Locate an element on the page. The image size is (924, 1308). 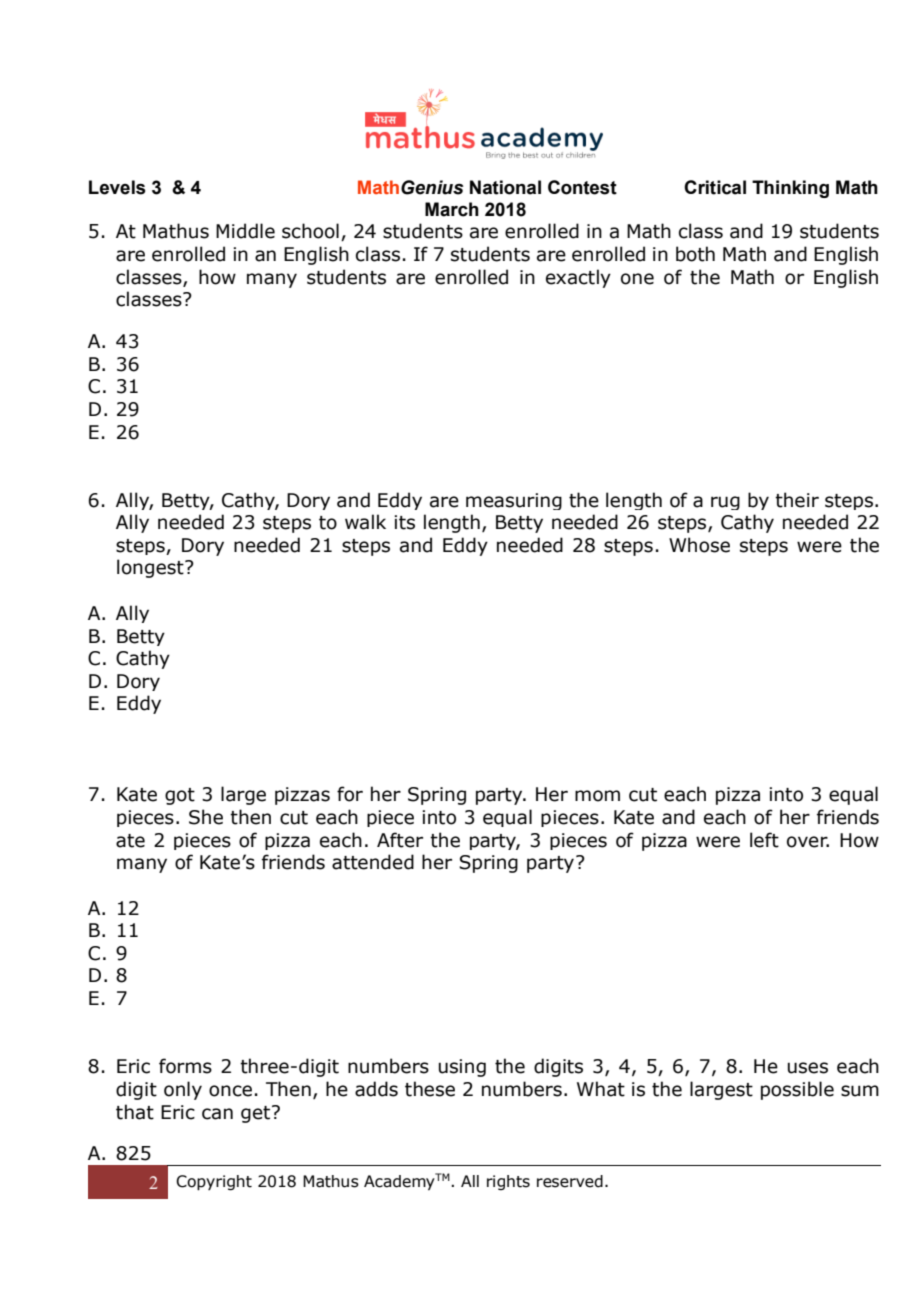
mom is located at coordinates (597, 796).
